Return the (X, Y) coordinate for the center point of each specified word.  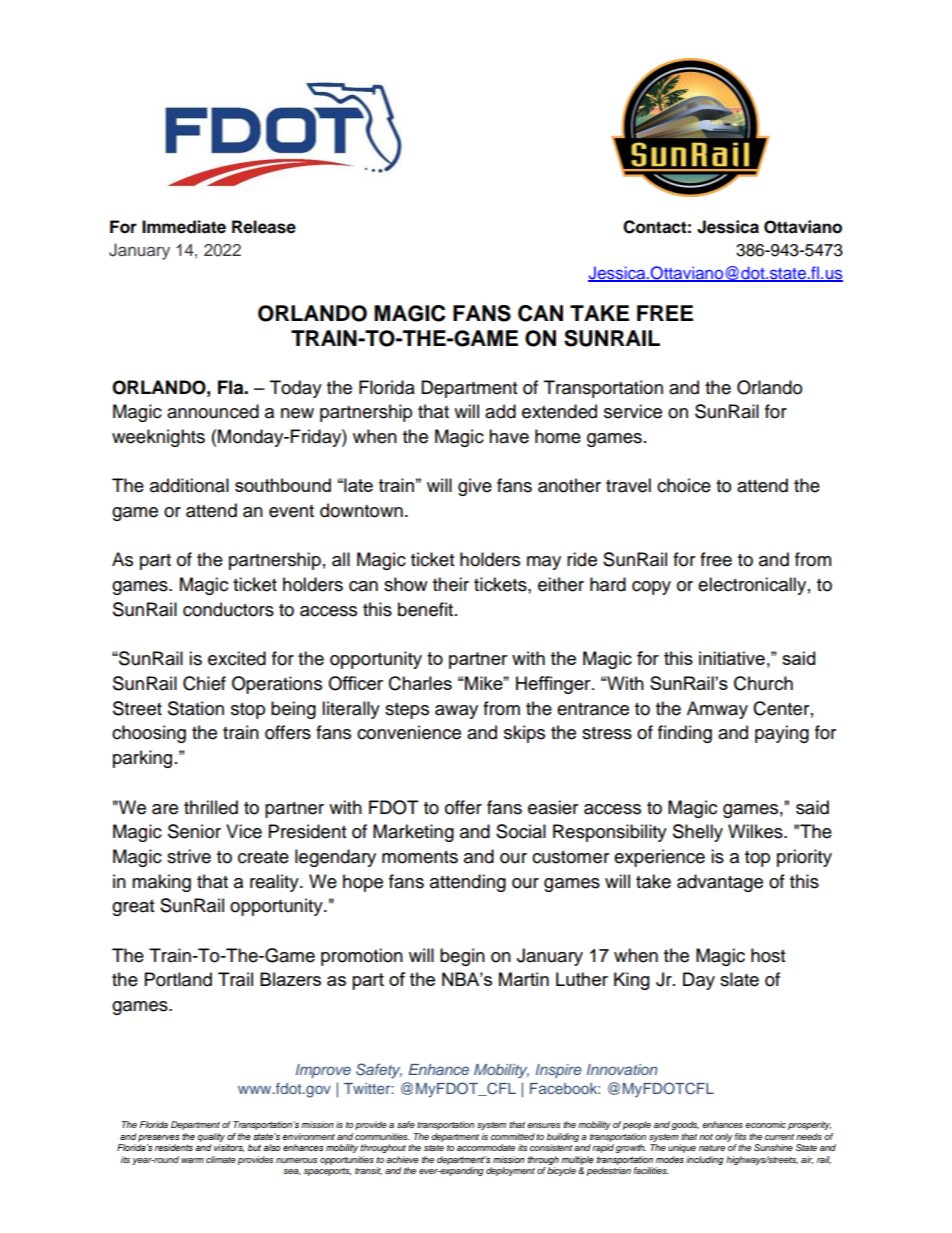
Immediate (184, 227)
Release (264, 227)
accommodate (486, 1147)
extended (559, 411)
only (724, 1137)
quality (211, 1137)
